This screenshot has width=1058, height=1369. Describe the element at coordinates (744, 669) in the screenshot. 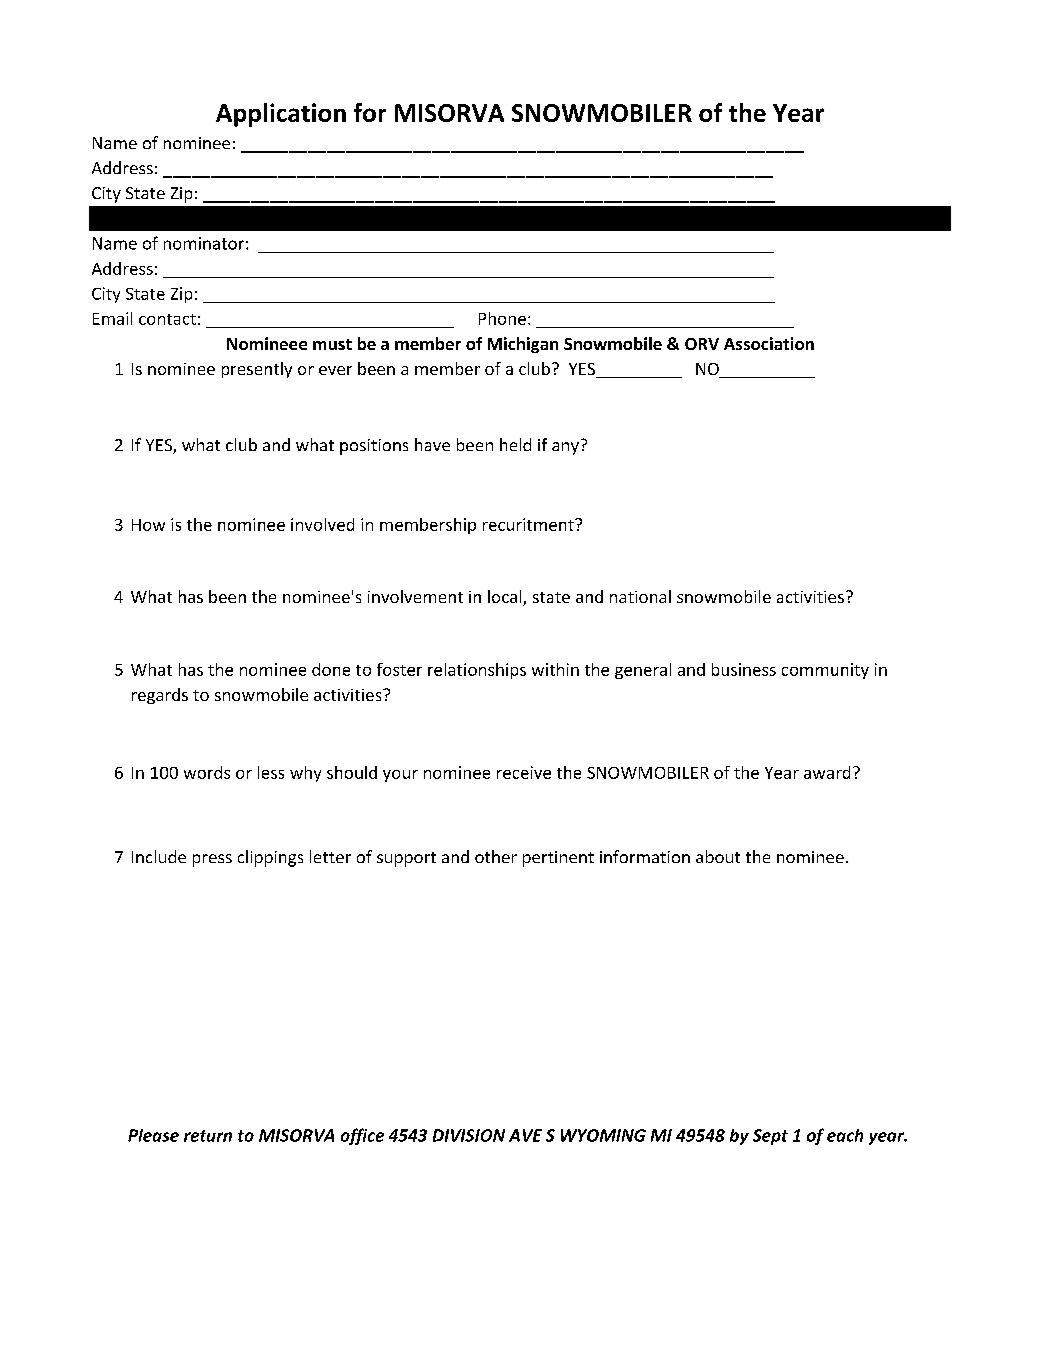

I see `business` at that location.
